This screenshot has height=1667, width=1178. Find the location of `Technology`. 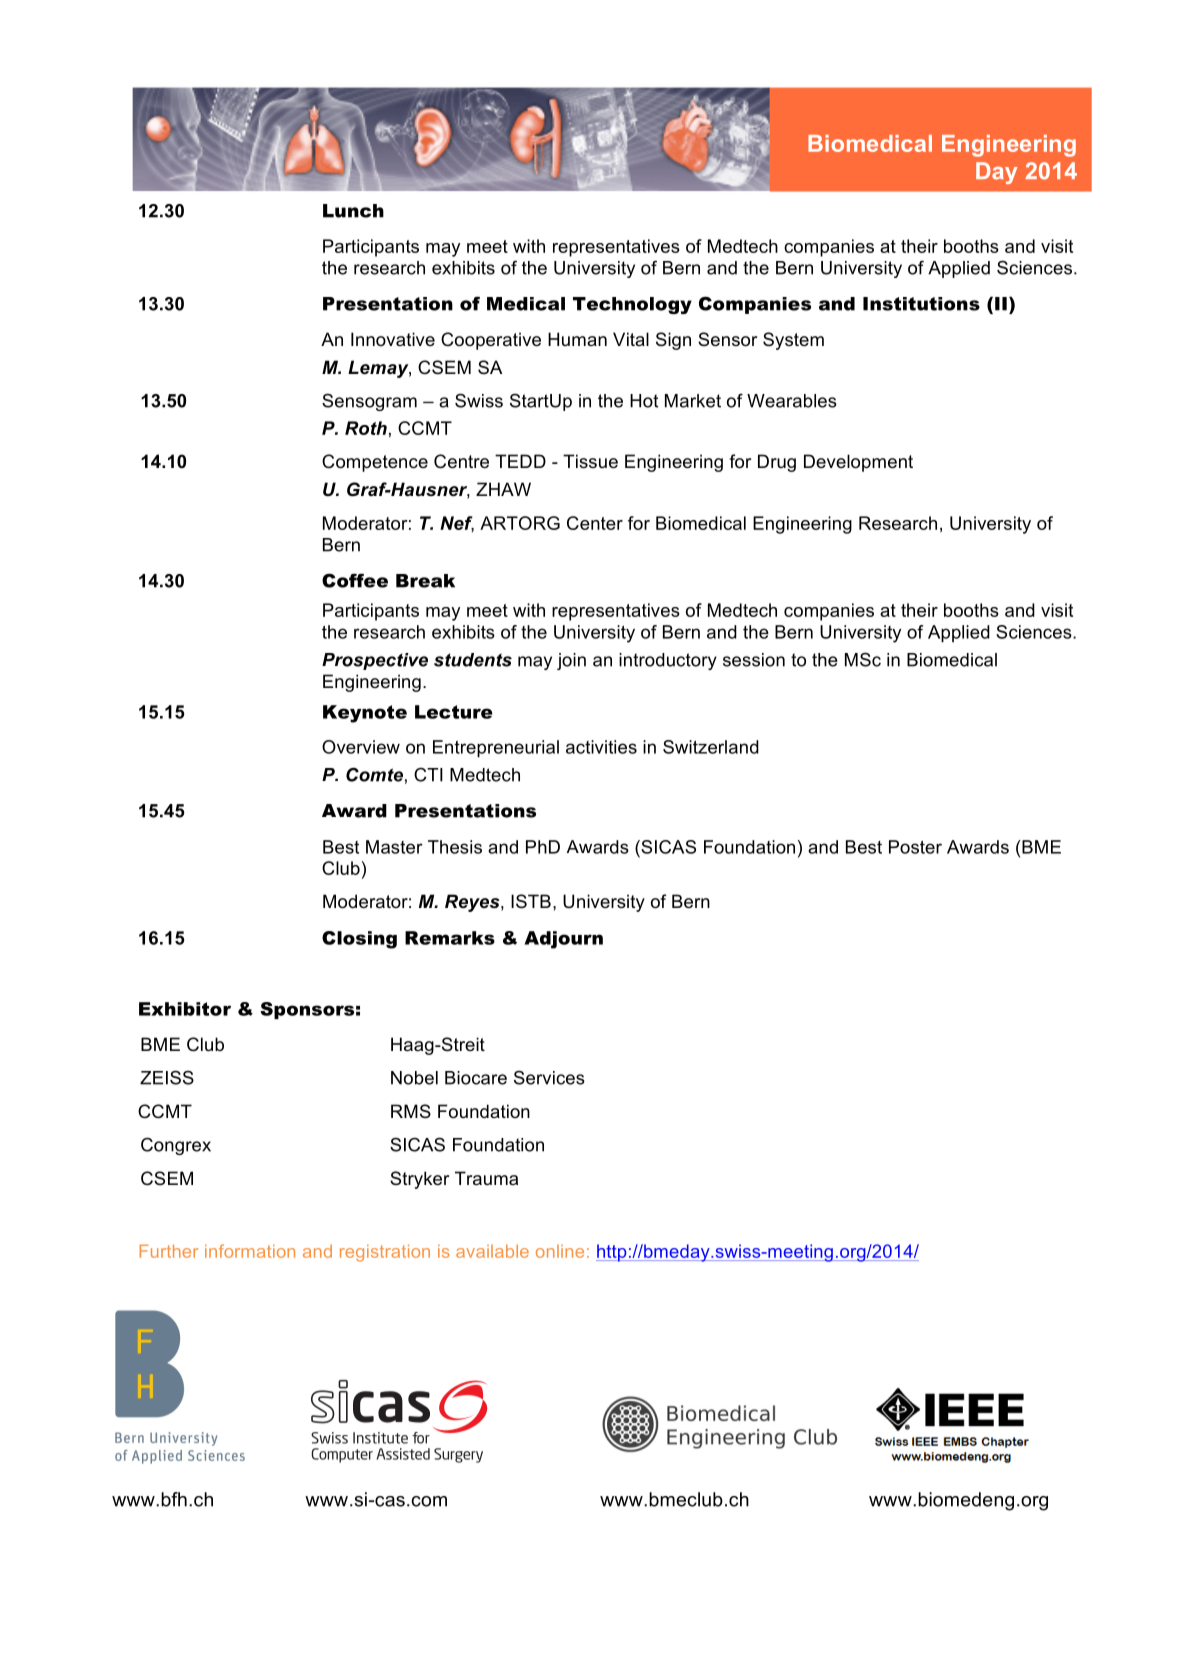

Technology is located at coordinates (632, 305).
